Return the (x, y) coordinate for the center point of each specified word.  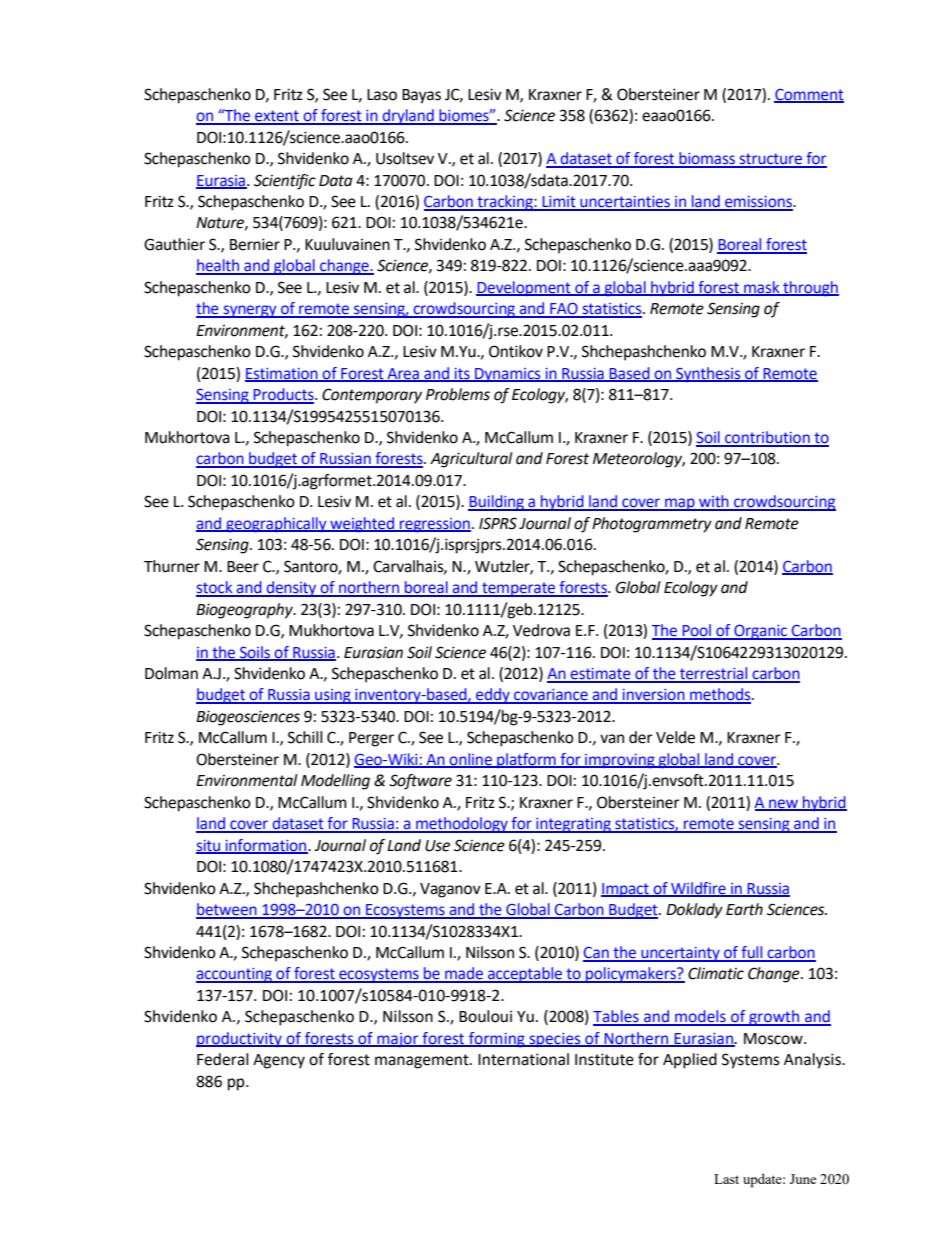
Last (726, 1179)
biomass (707, 159)
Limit (559, 203)
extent (277, 117)
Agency (279, 1061)
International (523, 1059)
